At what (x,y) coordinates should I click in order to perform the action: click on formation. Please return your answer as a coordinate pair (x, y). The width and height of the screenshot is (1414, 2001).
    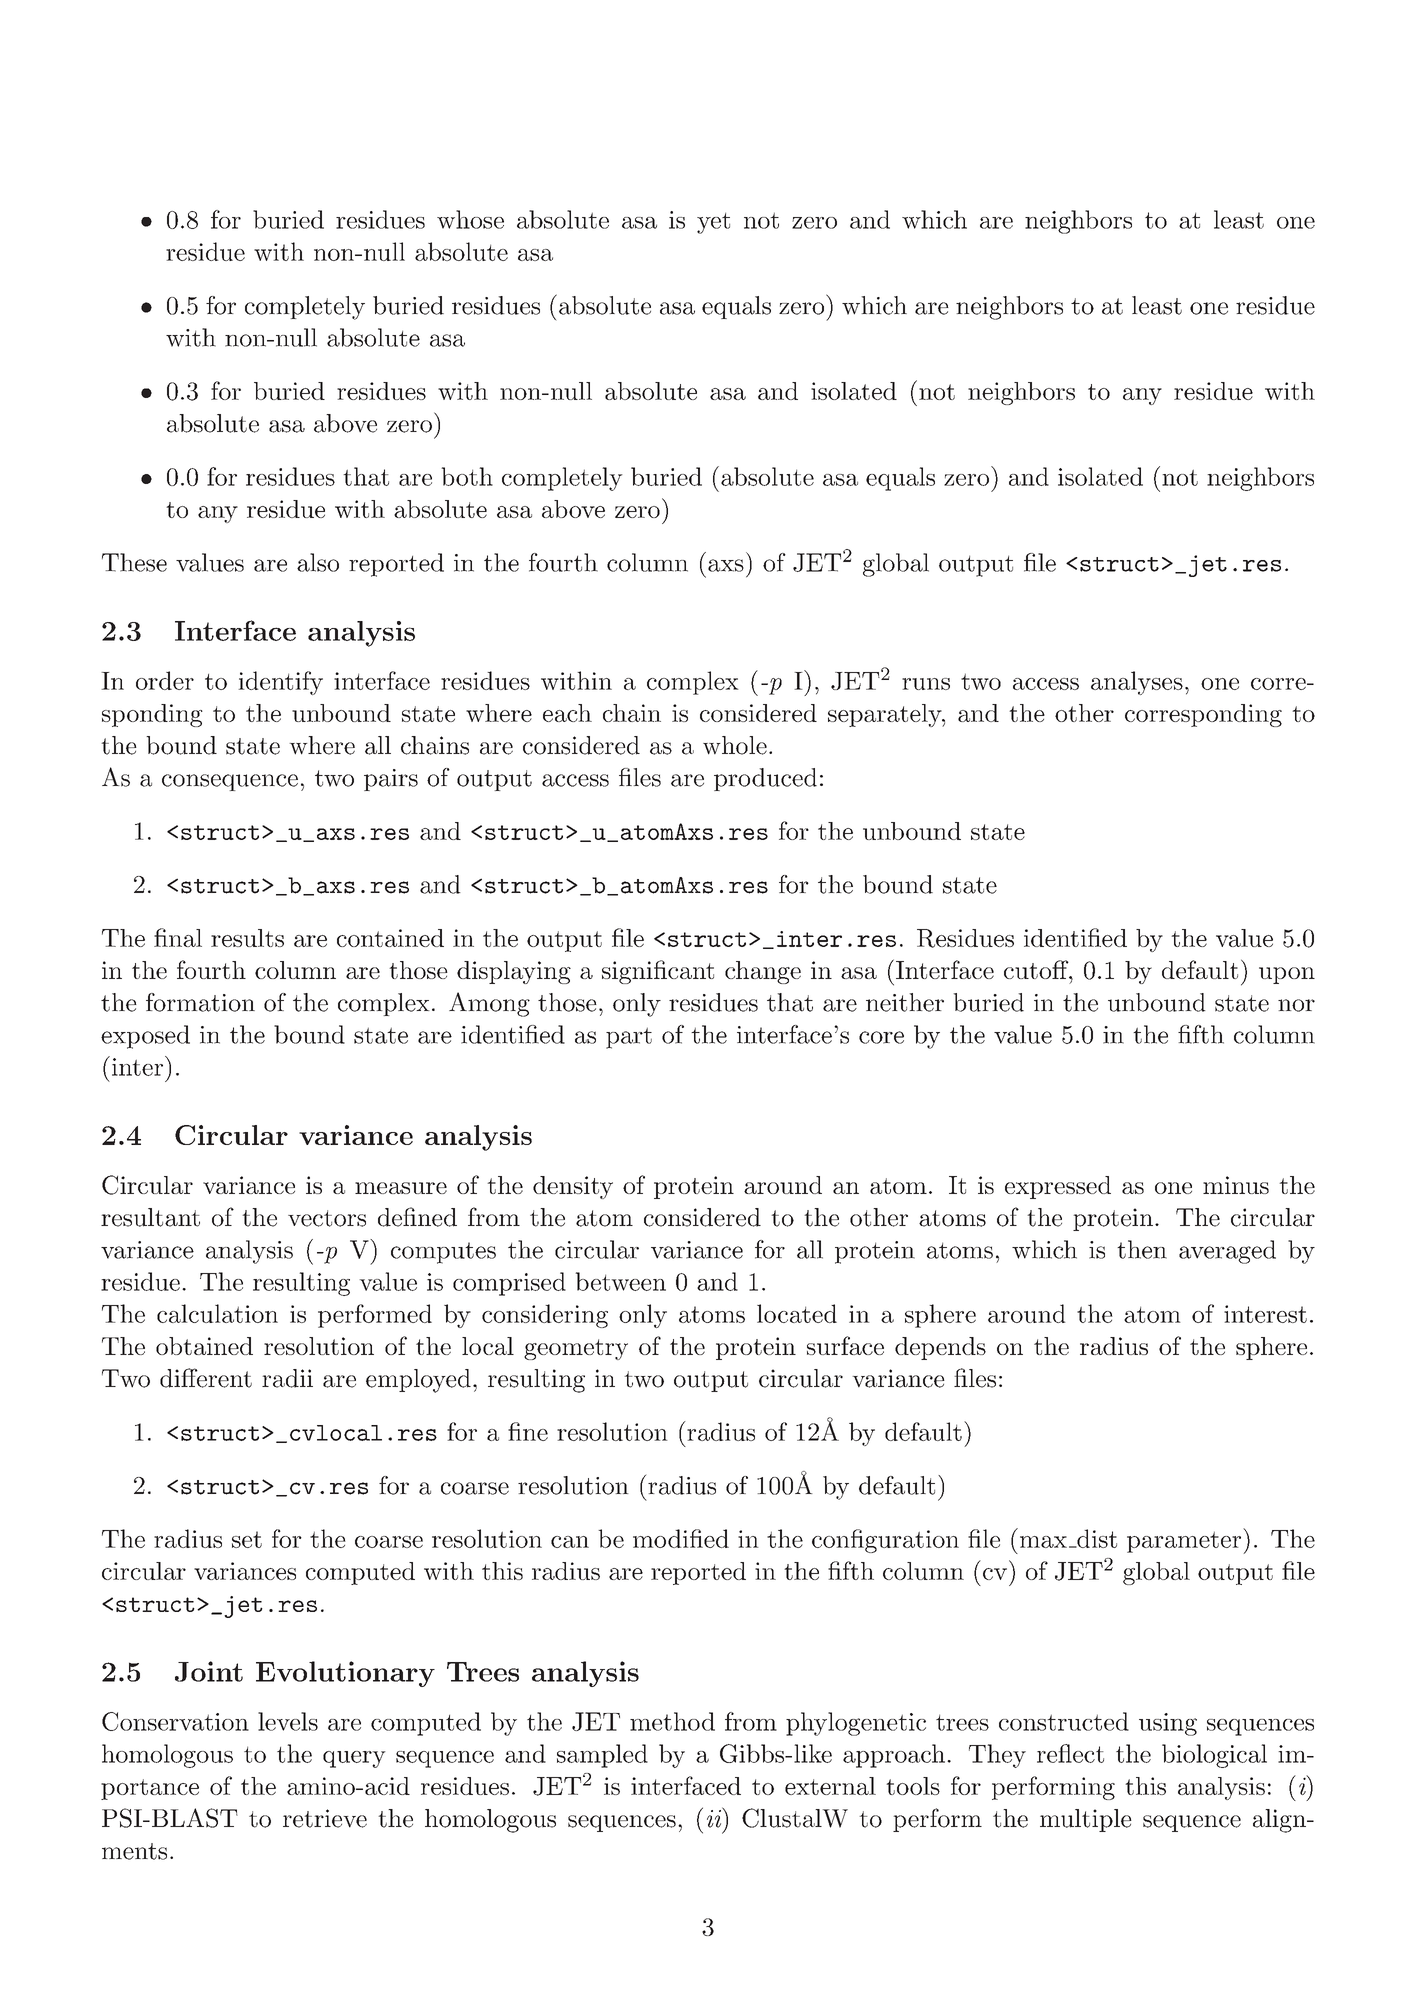
    Looking at the image, I should click on (200, 1002).
